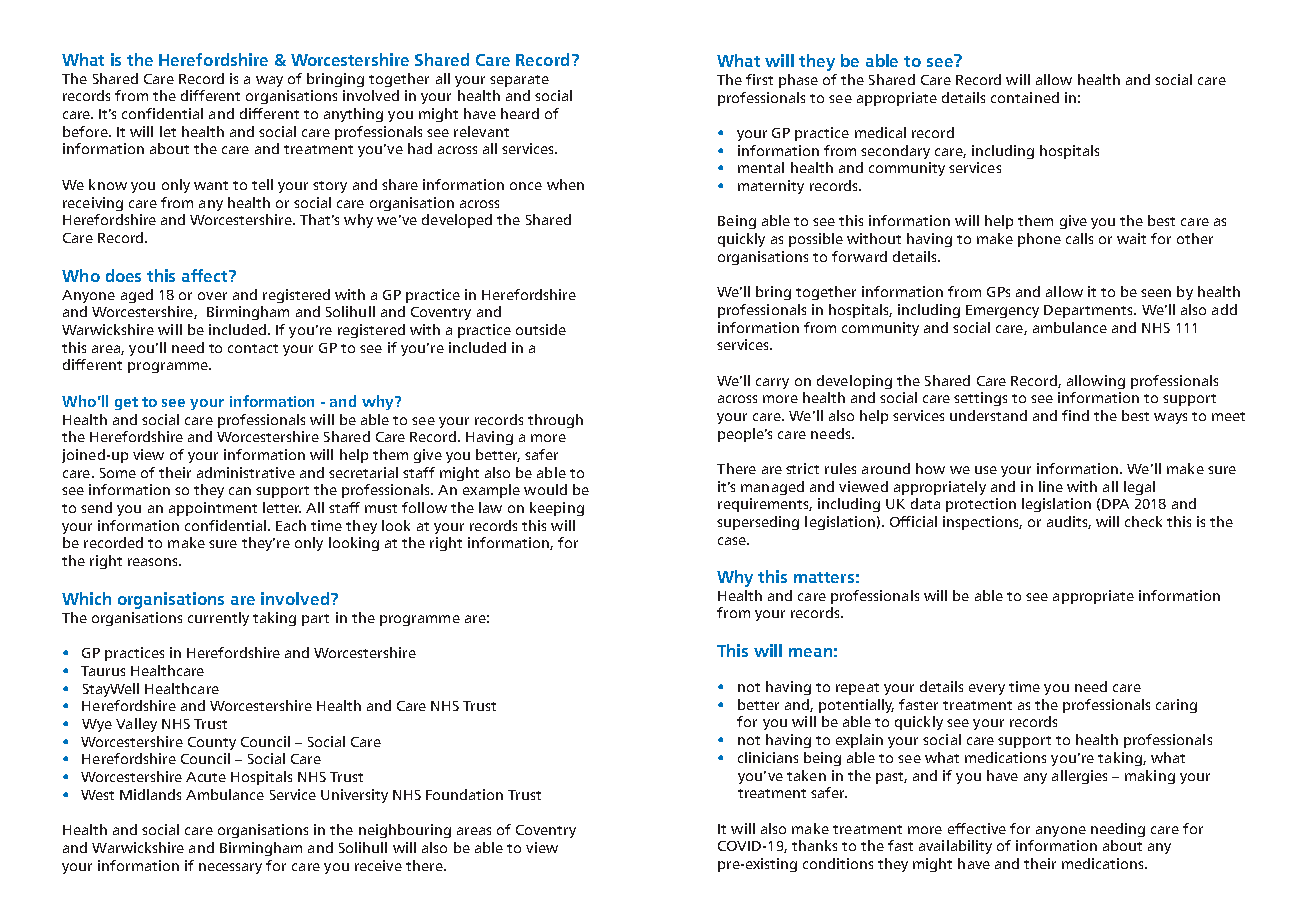 This screenshot has width=1308, height=924. I want to click on would, so click(545, 489).
